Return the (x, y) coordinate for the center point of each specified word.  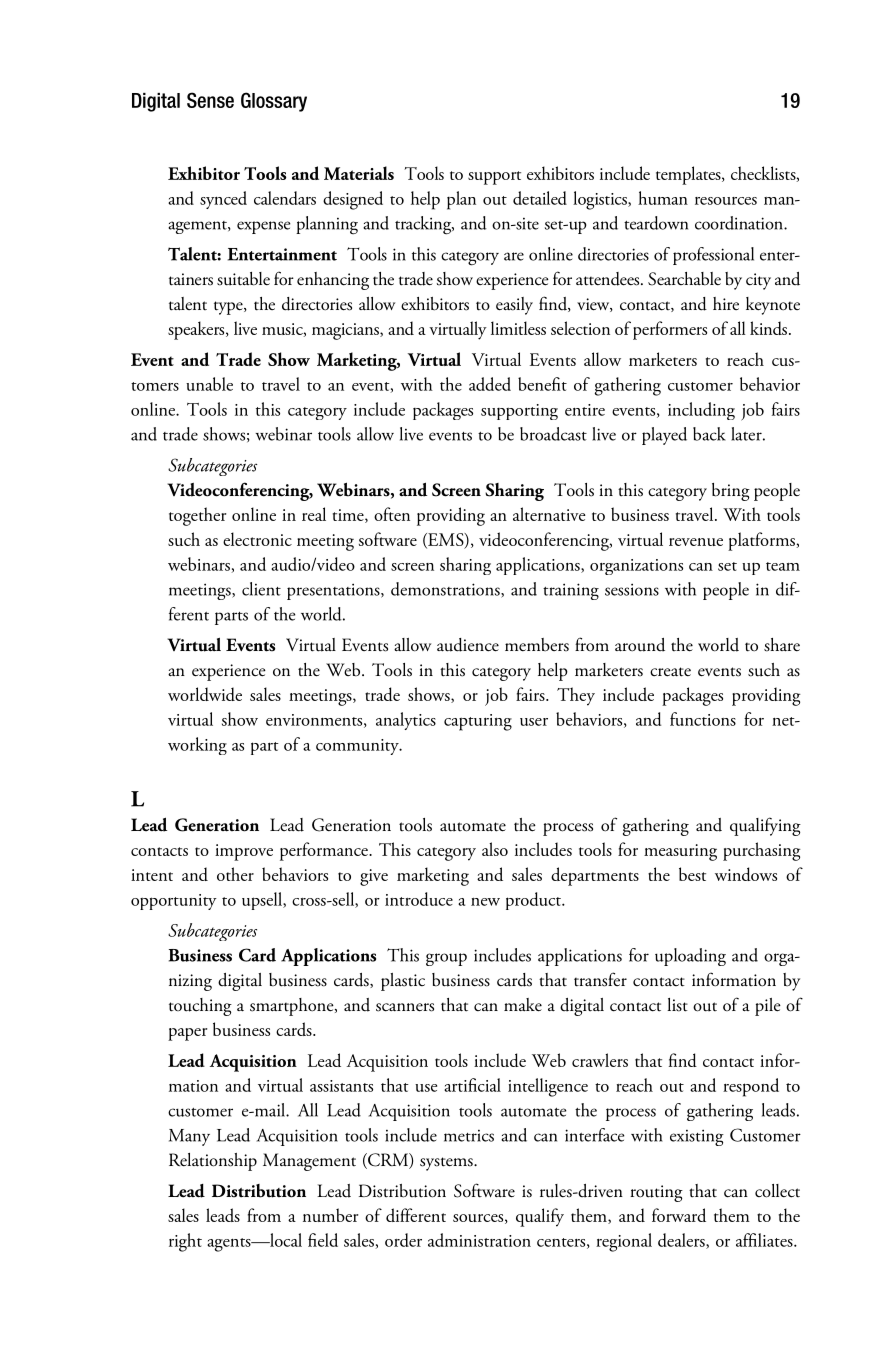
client (261, 589)
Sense (210, 100)
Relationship (213, 1162)
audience (468, 645)
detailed (540, 198)
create (670, 672)
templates (689, 175)
